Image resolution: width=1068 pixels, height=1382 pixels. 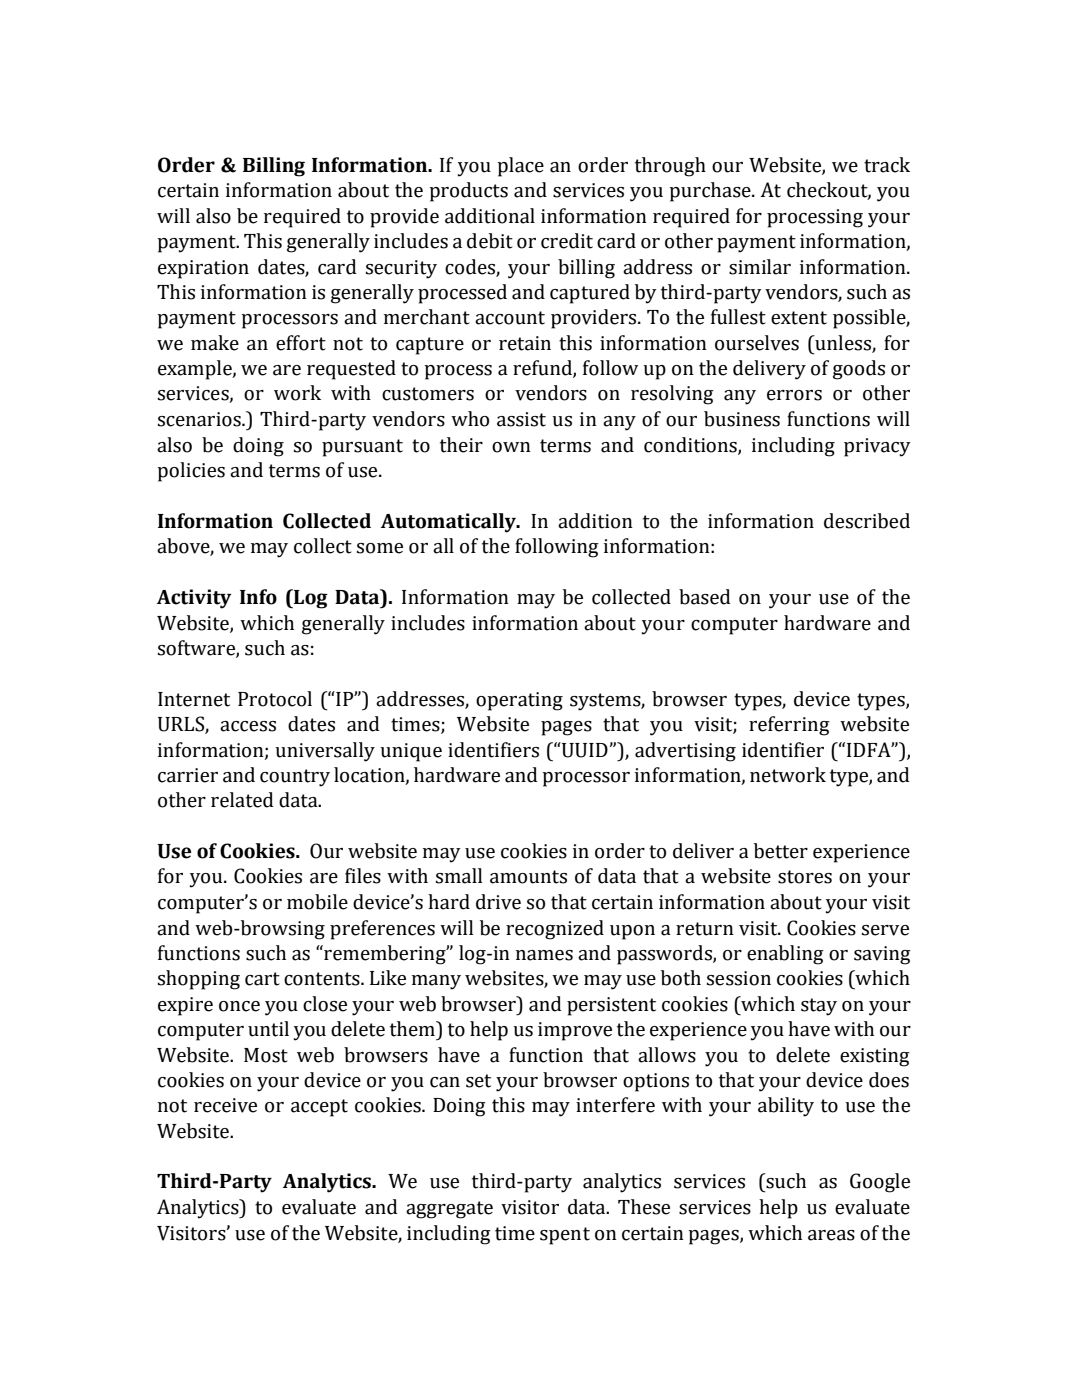 What do you see at coordinates (242, 800) in the screenshot?
I see `related` at bounding box center [242, 800].
